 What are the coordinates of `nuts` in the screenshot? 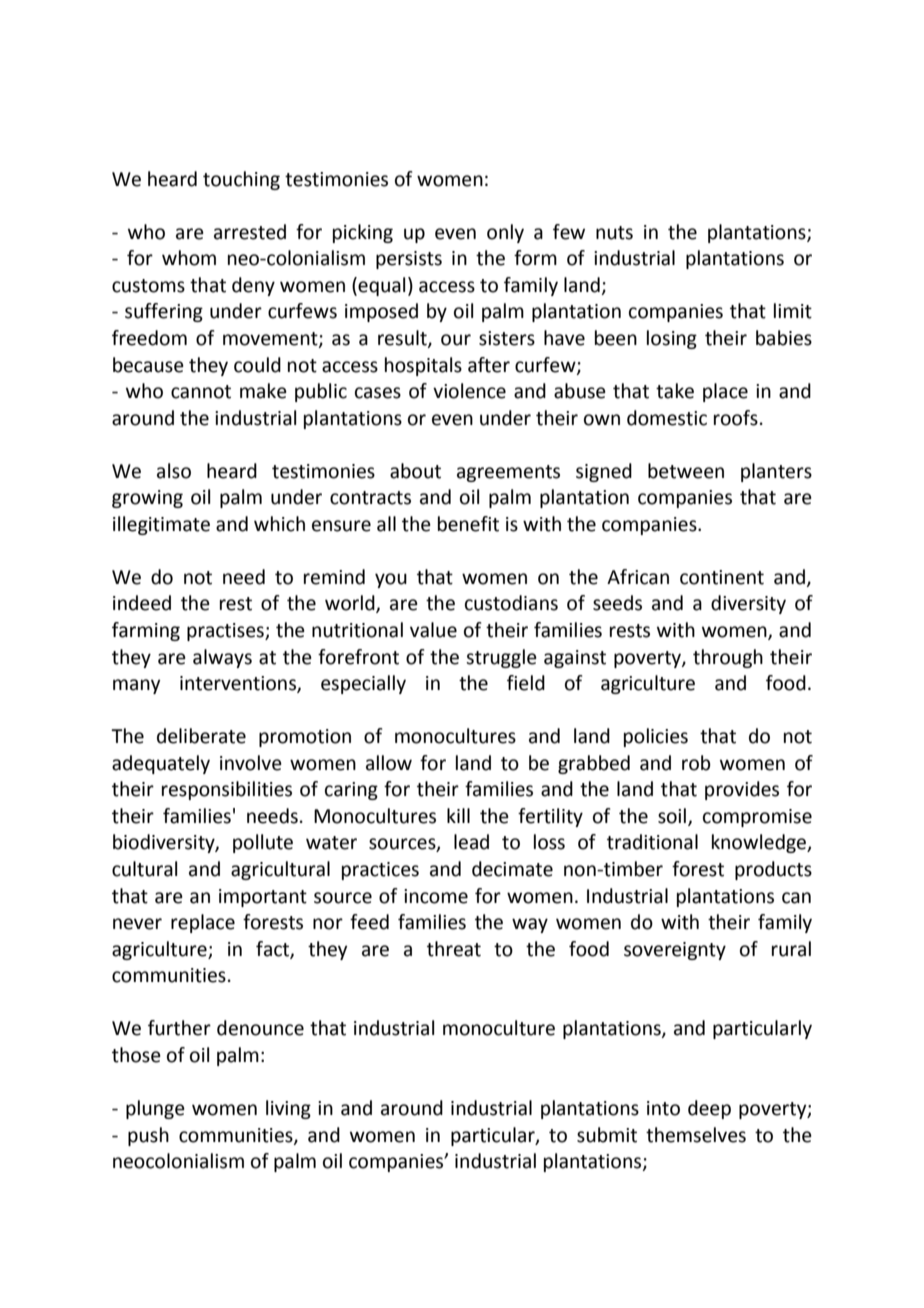 It's located at (614, 233).
